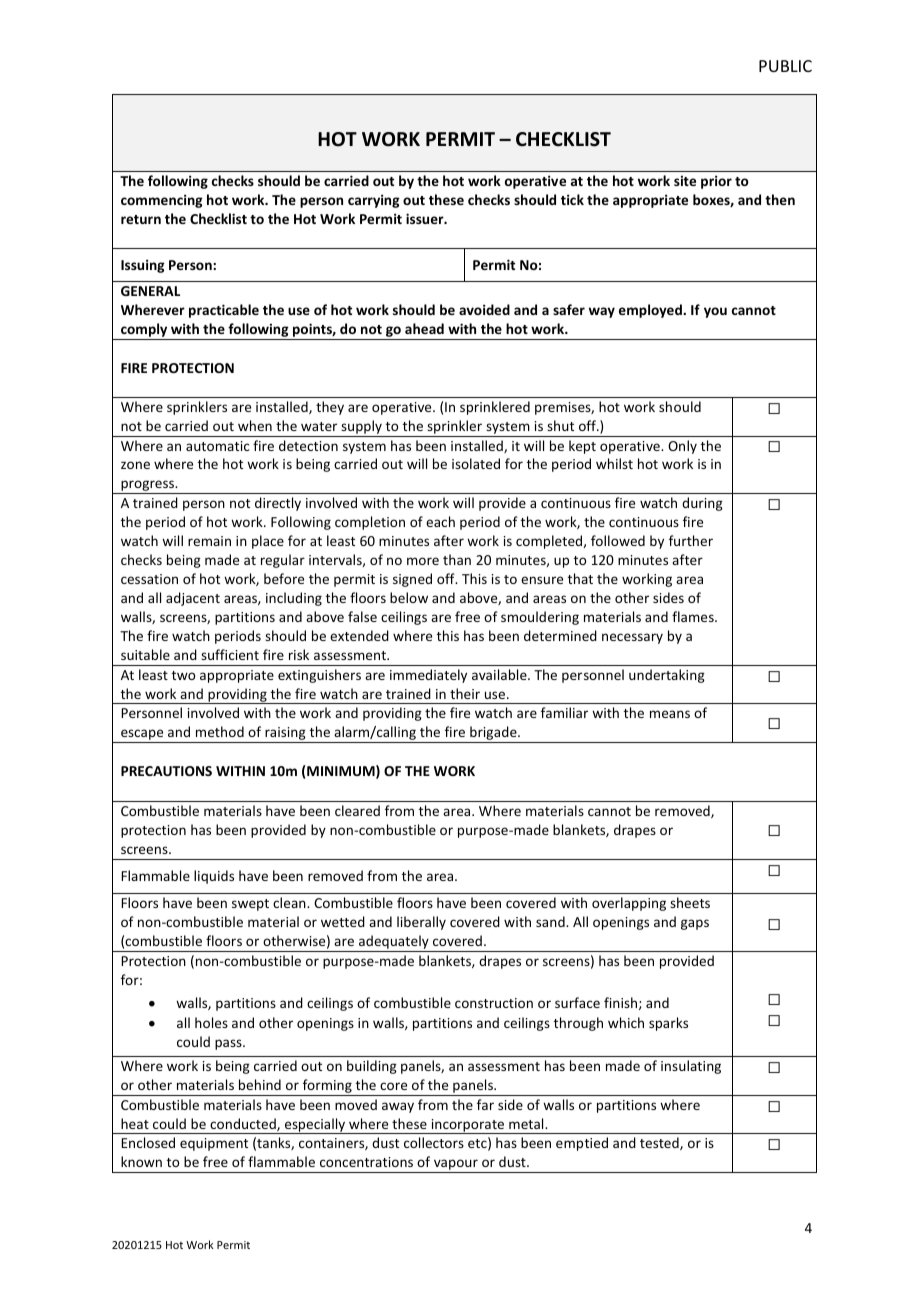 This image has width=924, height=1308. I want to click on you, so click(715, 312).
